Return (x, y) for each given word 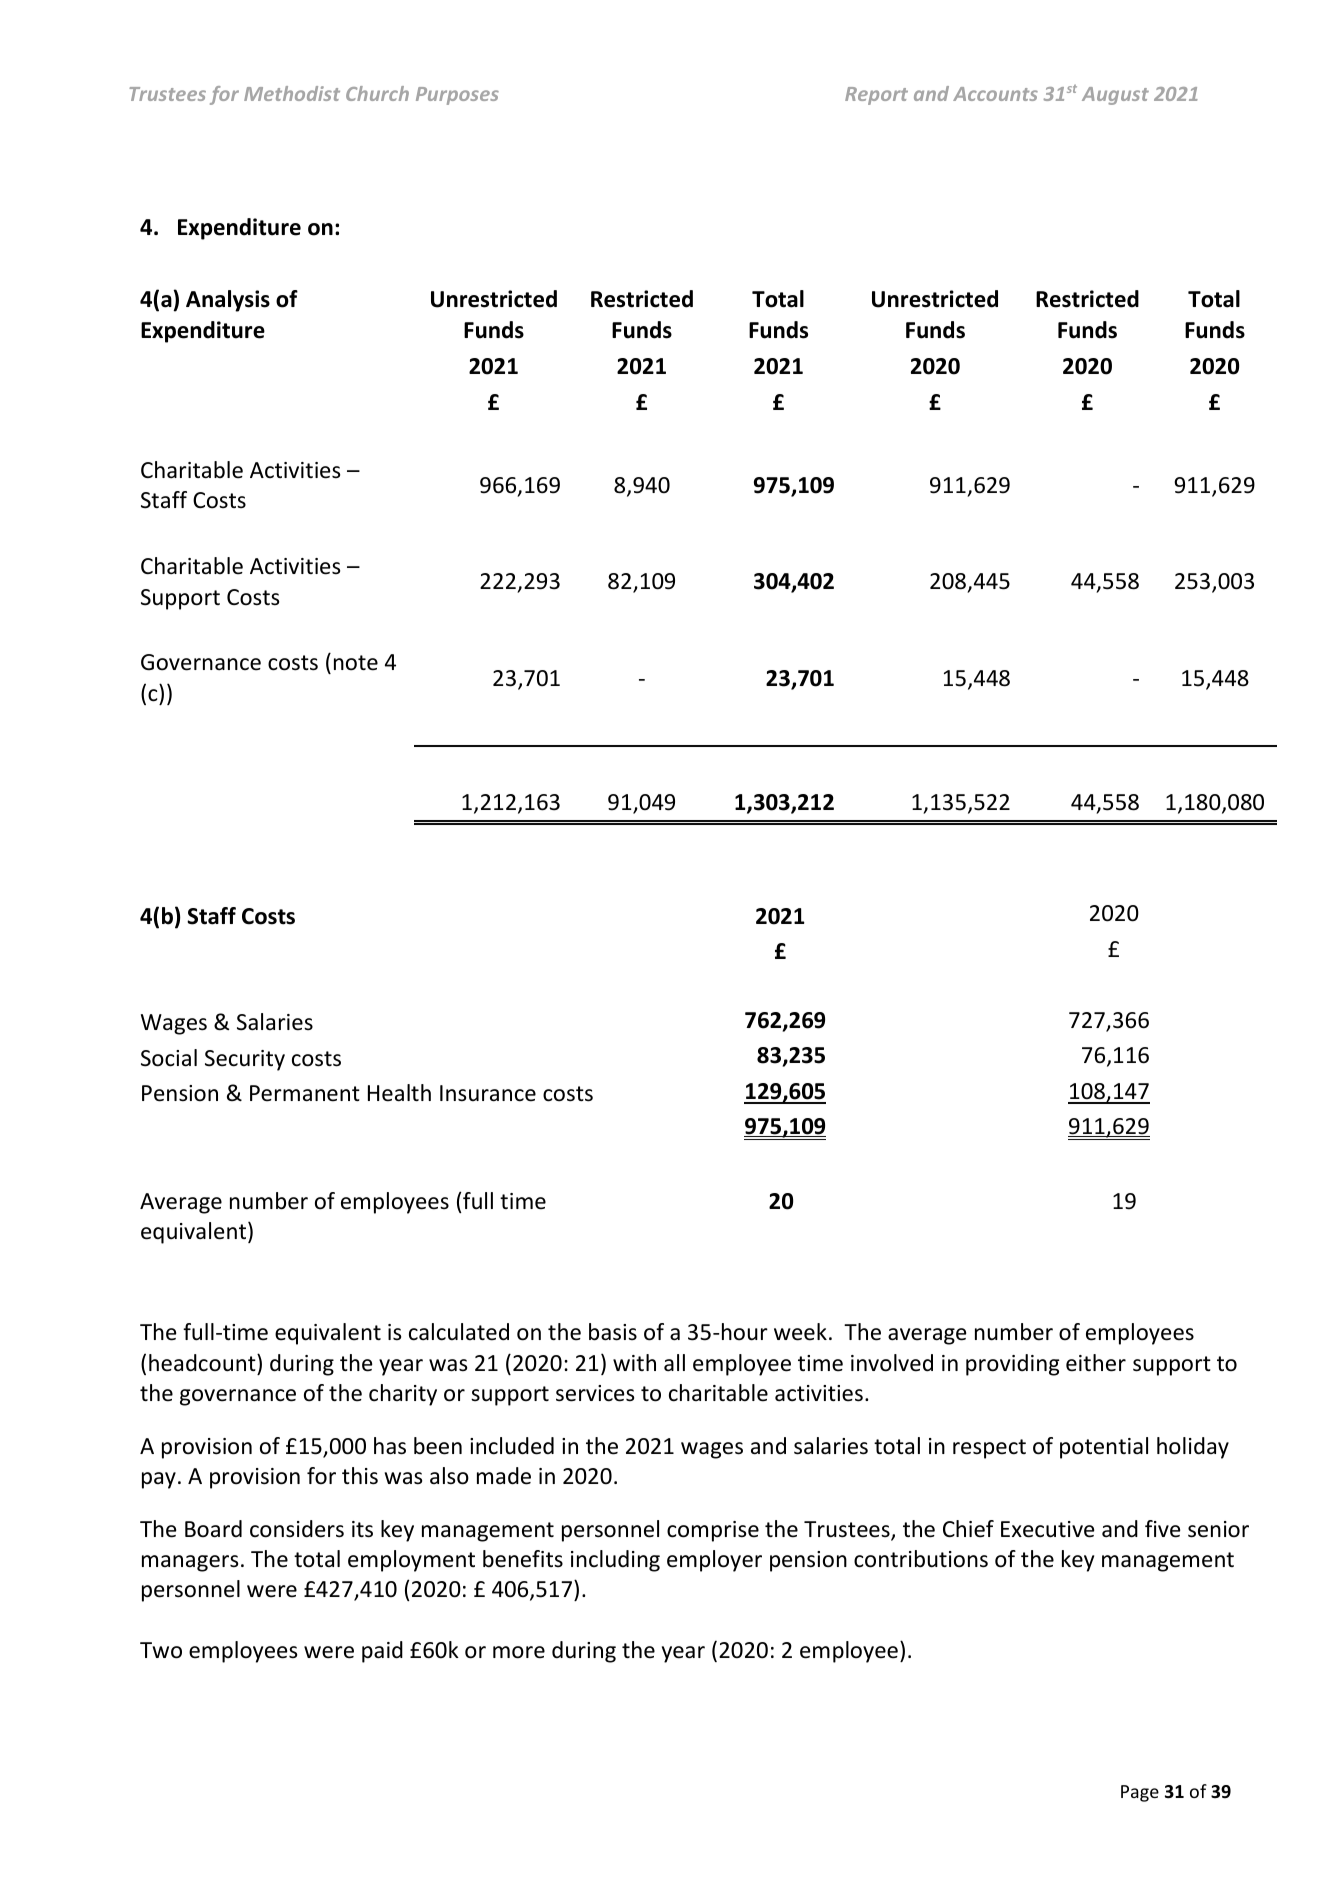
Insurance (488, 1093)
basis (613, 1332)
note (356, 663)
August (1115, 96)
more (519, 1652)
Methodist (292, 93)
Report (876, 96)
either (1096, 1363)
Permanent (305, 1093)
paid (382, 1652)
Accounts (995, 94)
